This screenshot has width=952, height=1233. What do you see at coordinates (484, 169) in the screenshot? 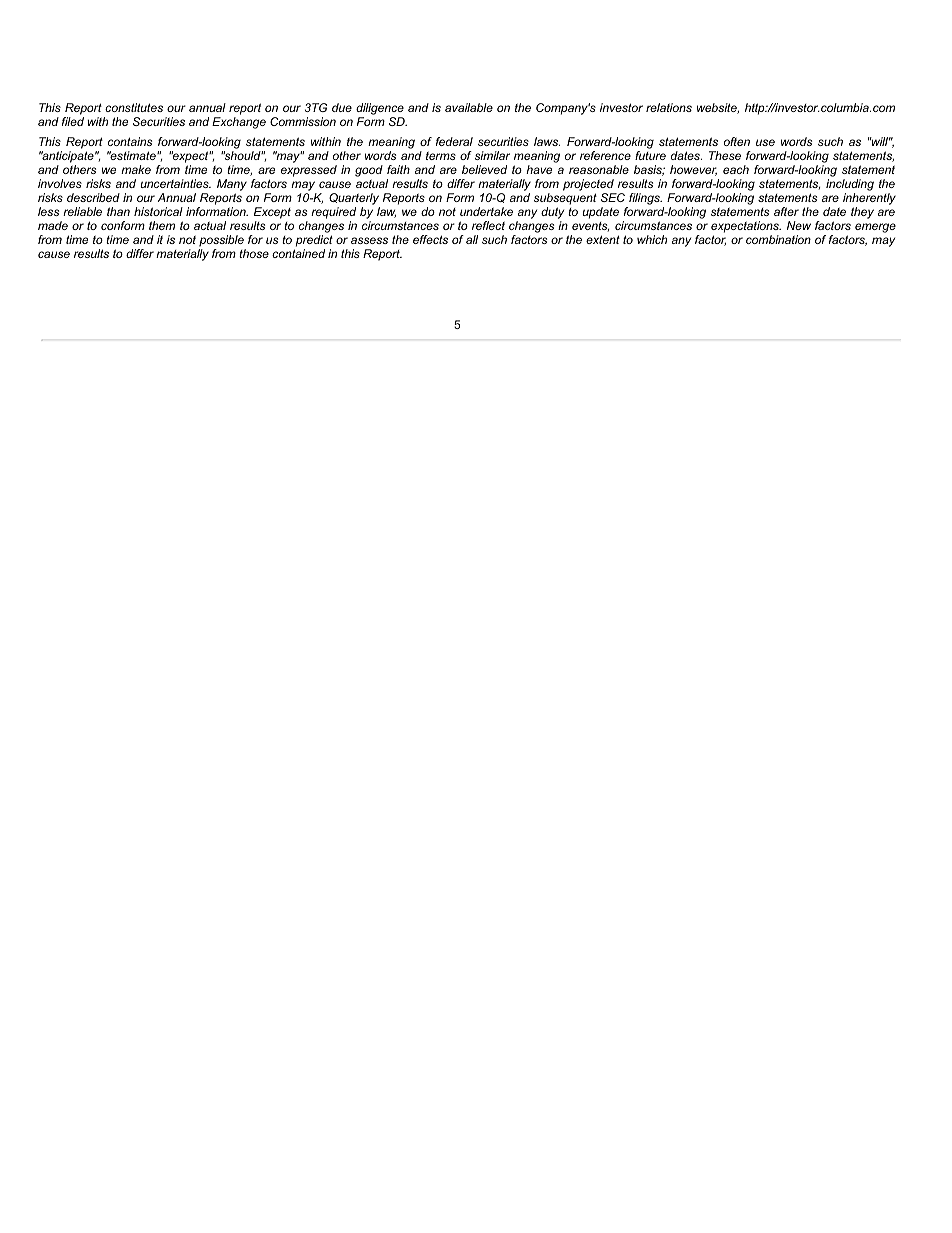
I see `believed` at bounding box center [484, 169].
